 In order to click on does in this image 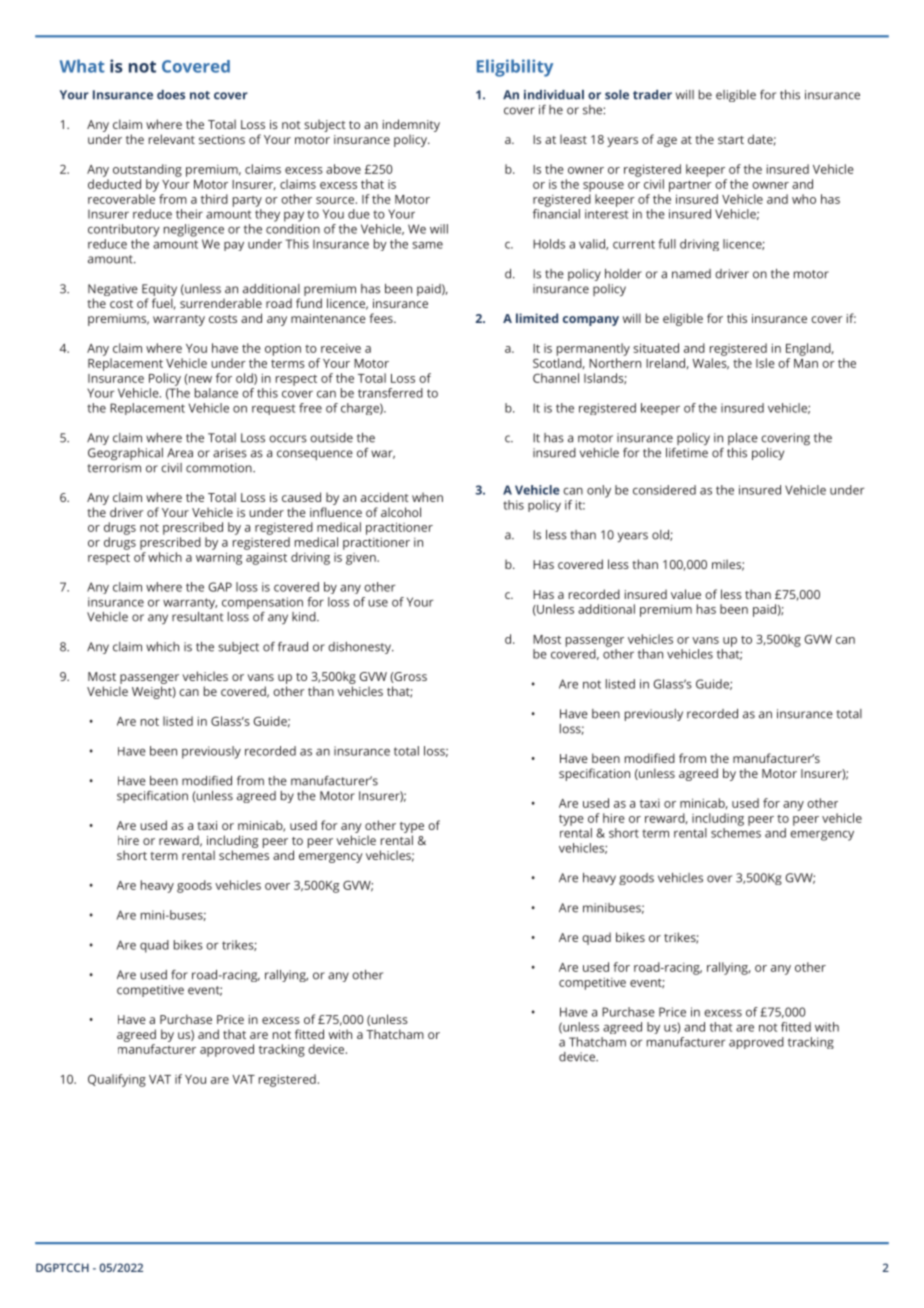, I will do `click(171, 95)`.
